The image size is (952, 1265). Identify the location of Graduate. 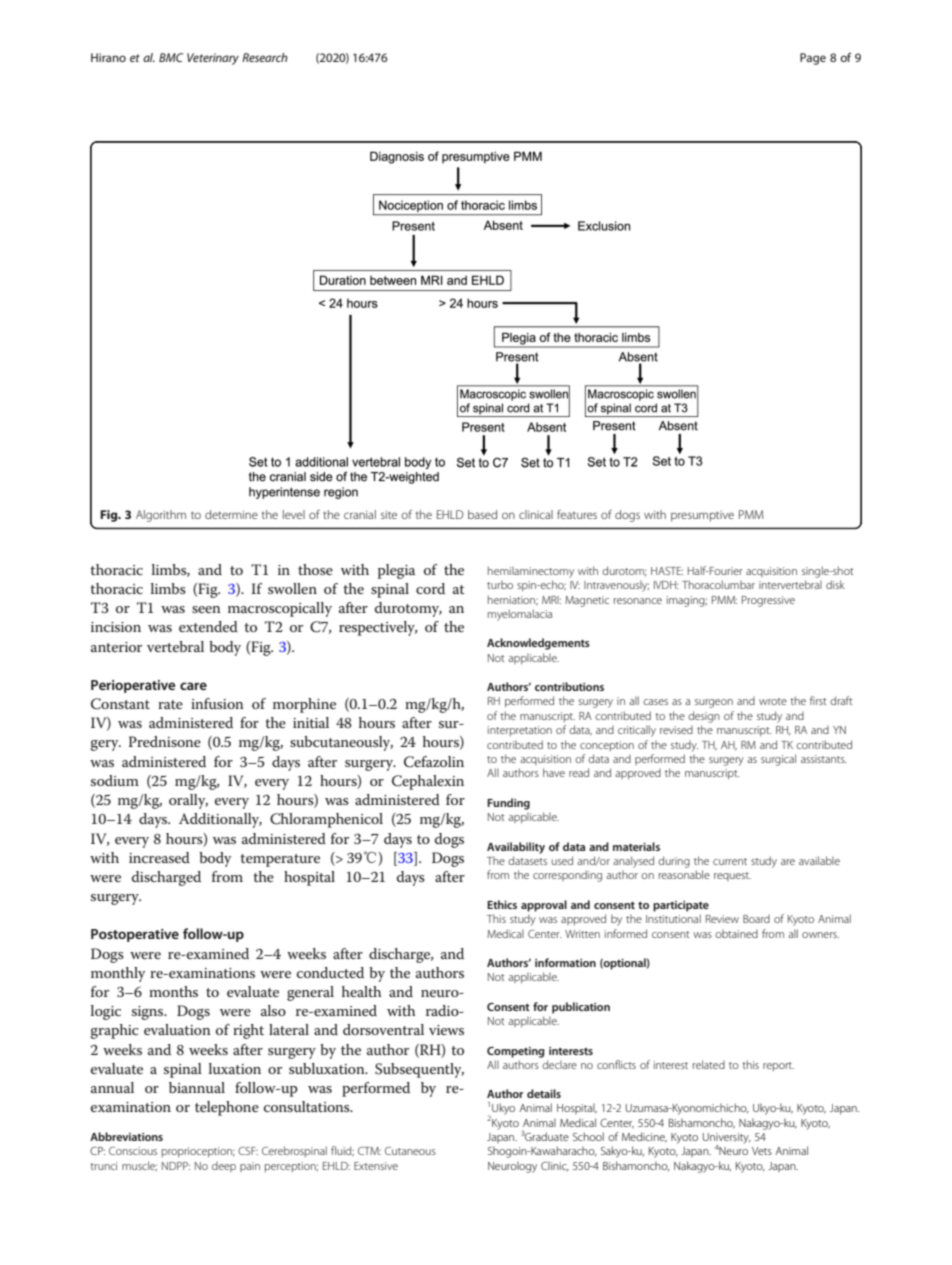
(546, 1136).
